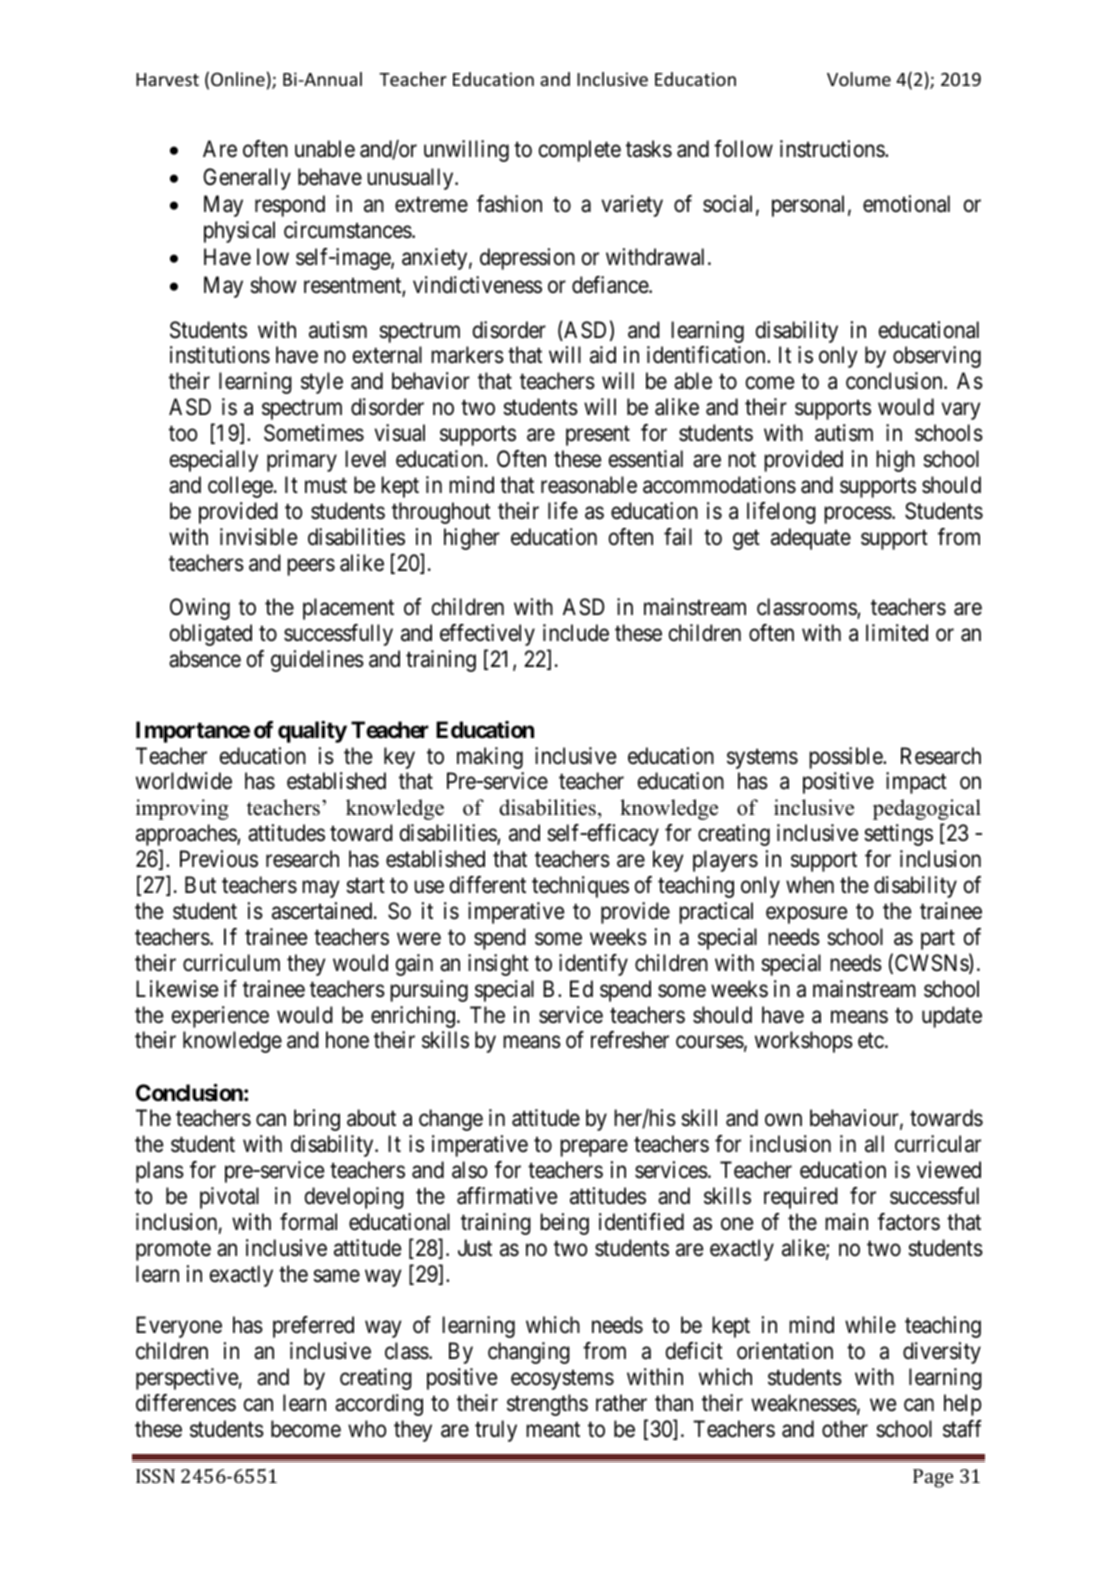 Image resolution: width=1117 pixels, height=1580 pixels. I want to click on instructions, so click(833, 149).
